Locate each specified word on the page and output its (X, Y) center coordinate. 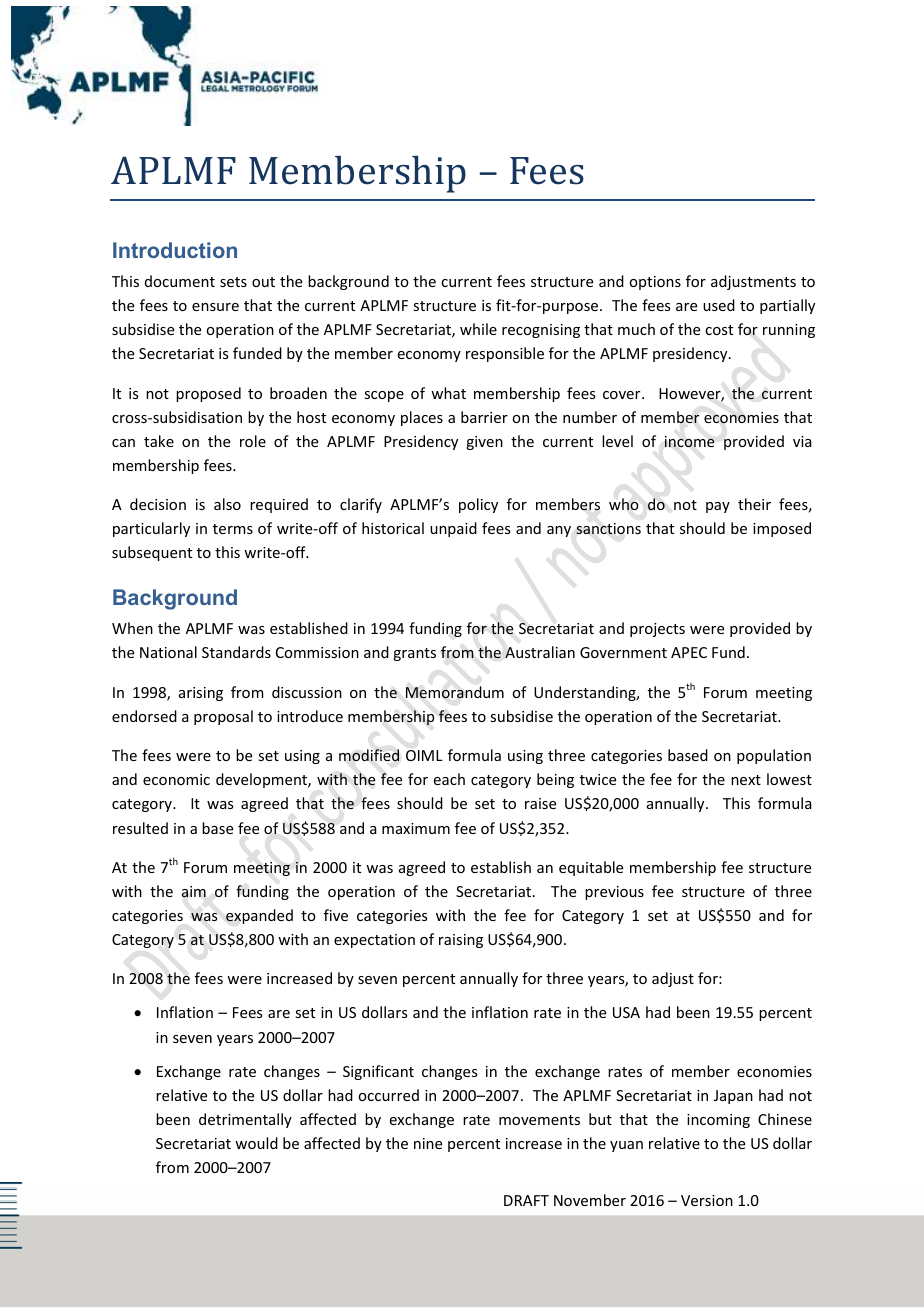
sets (233, 282)
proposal (223, 717)
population (774, 756)
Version (707, 1200)
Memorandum (455, 692)
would (256, 1143)
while (478, 329)
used (719, 305)
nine (428, 1143)
